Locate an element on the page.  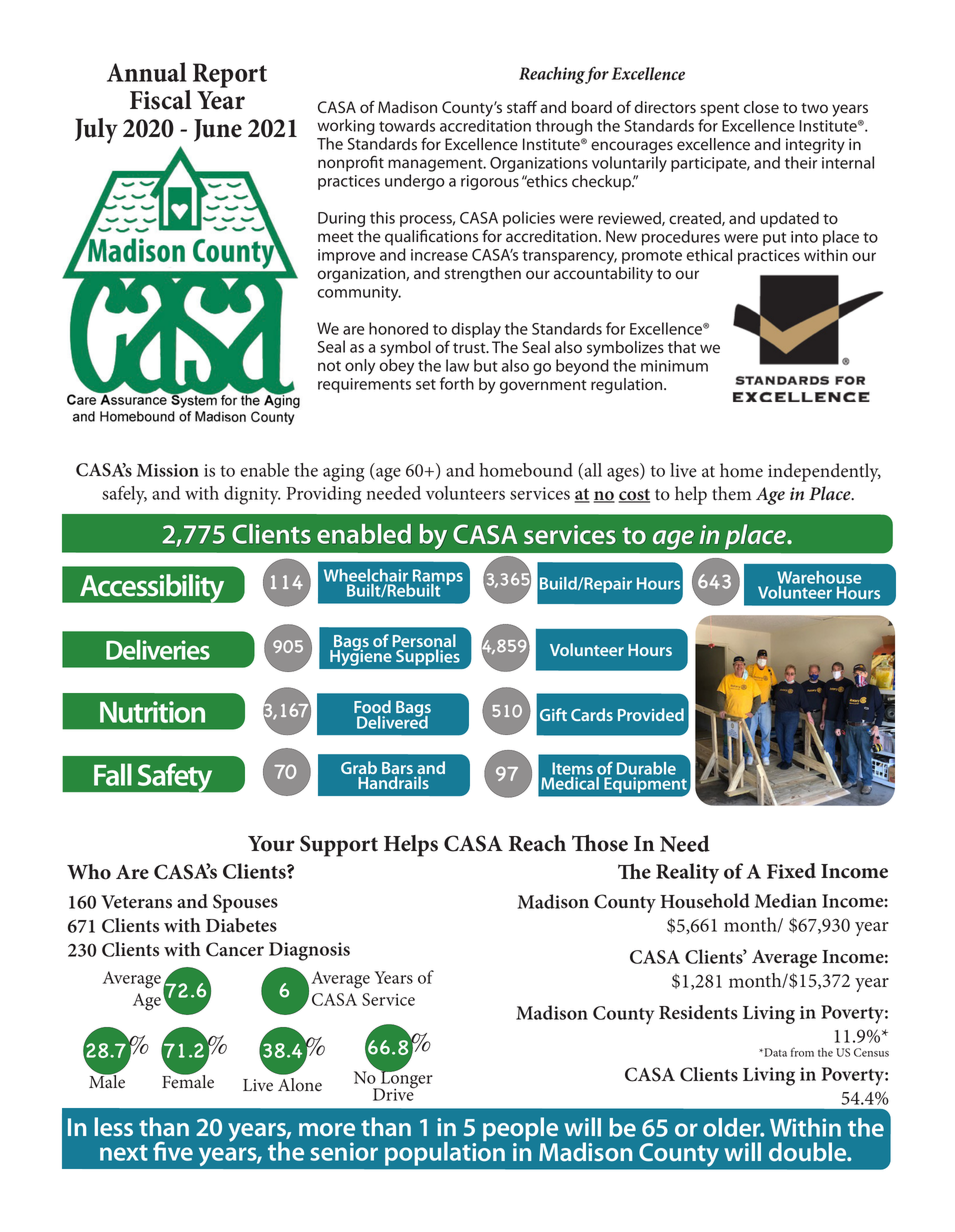
Fiscal is located at coordinates (161, 100).
